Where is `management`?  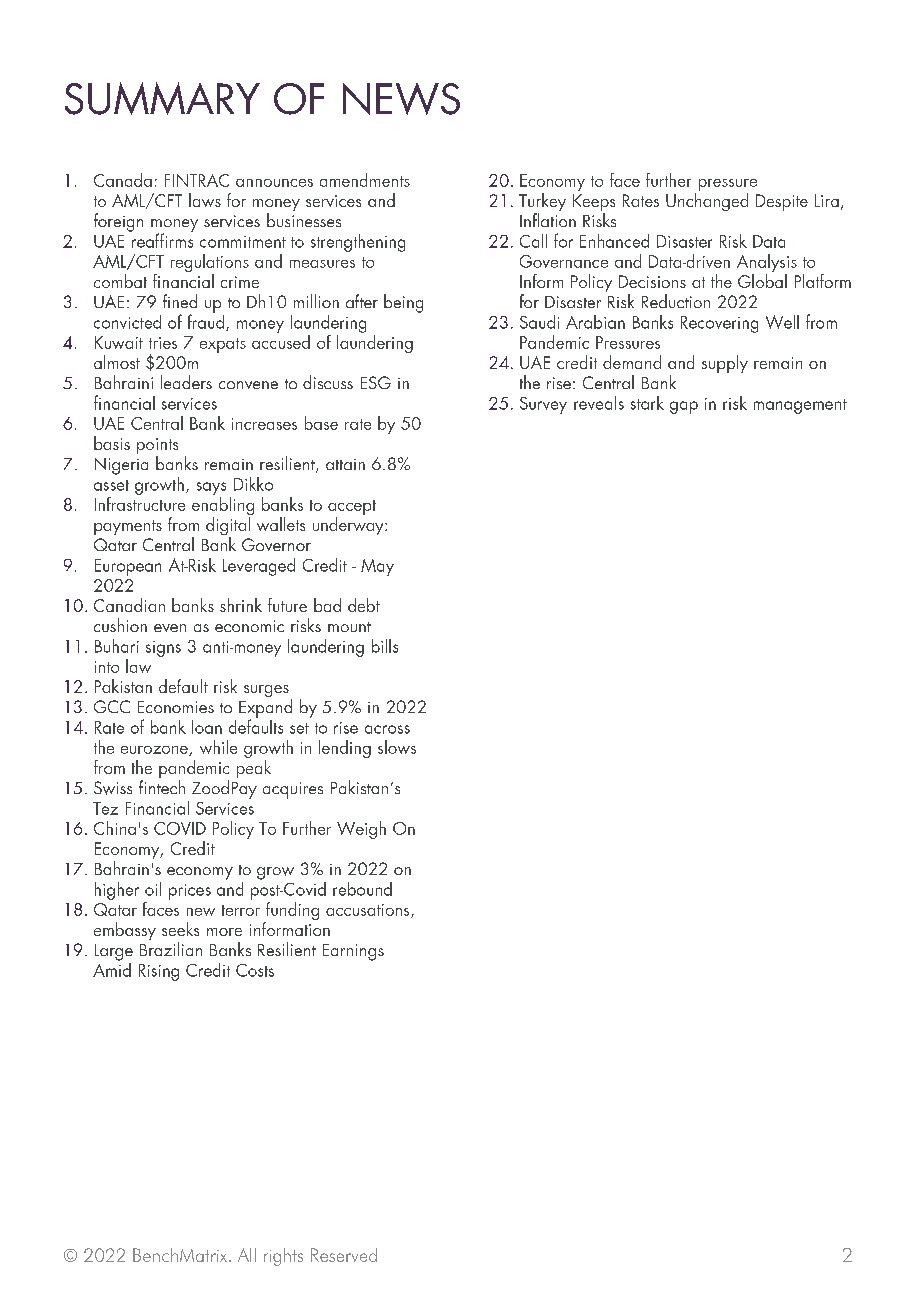 management is located at coordinates (800, 406).
